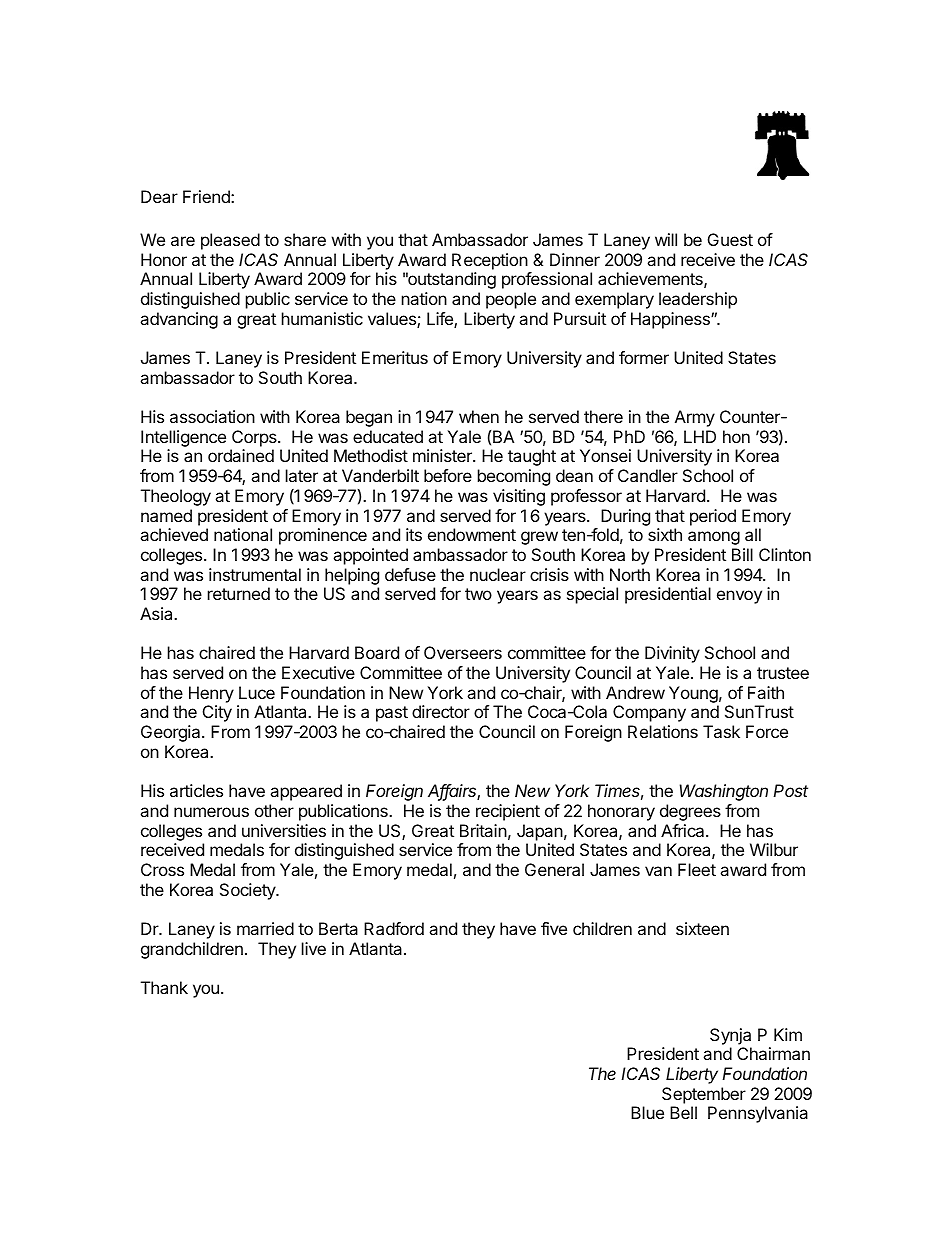 This image has width=952, height=1233. I want to click on Thank, so click(164, 987).
